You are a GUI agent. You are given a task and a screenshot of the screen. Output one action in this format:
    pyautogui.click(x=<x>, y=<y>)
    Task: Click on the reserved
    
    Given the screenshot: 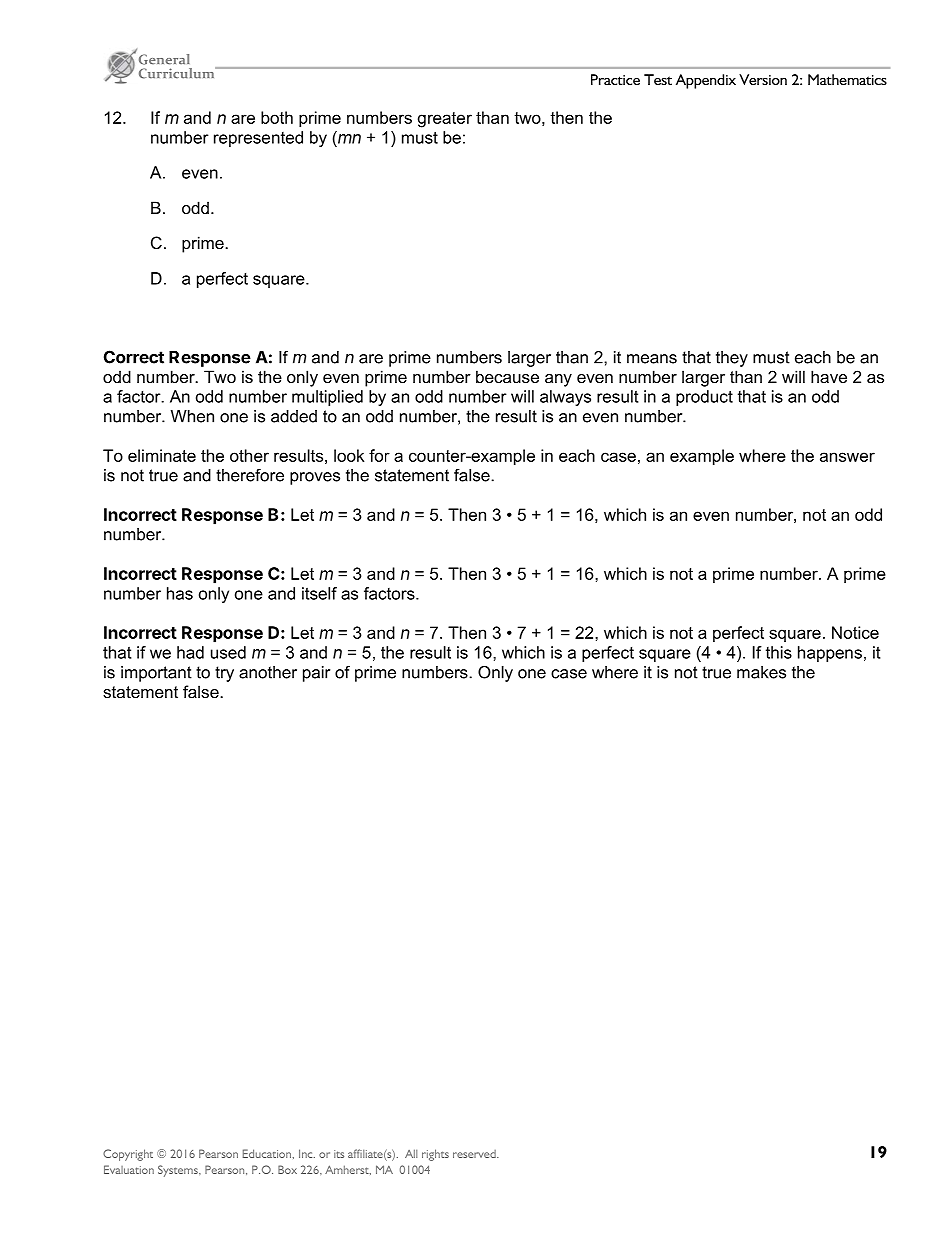 What is the action you would take?
    pyautogui.click(x=475, y=1154)
